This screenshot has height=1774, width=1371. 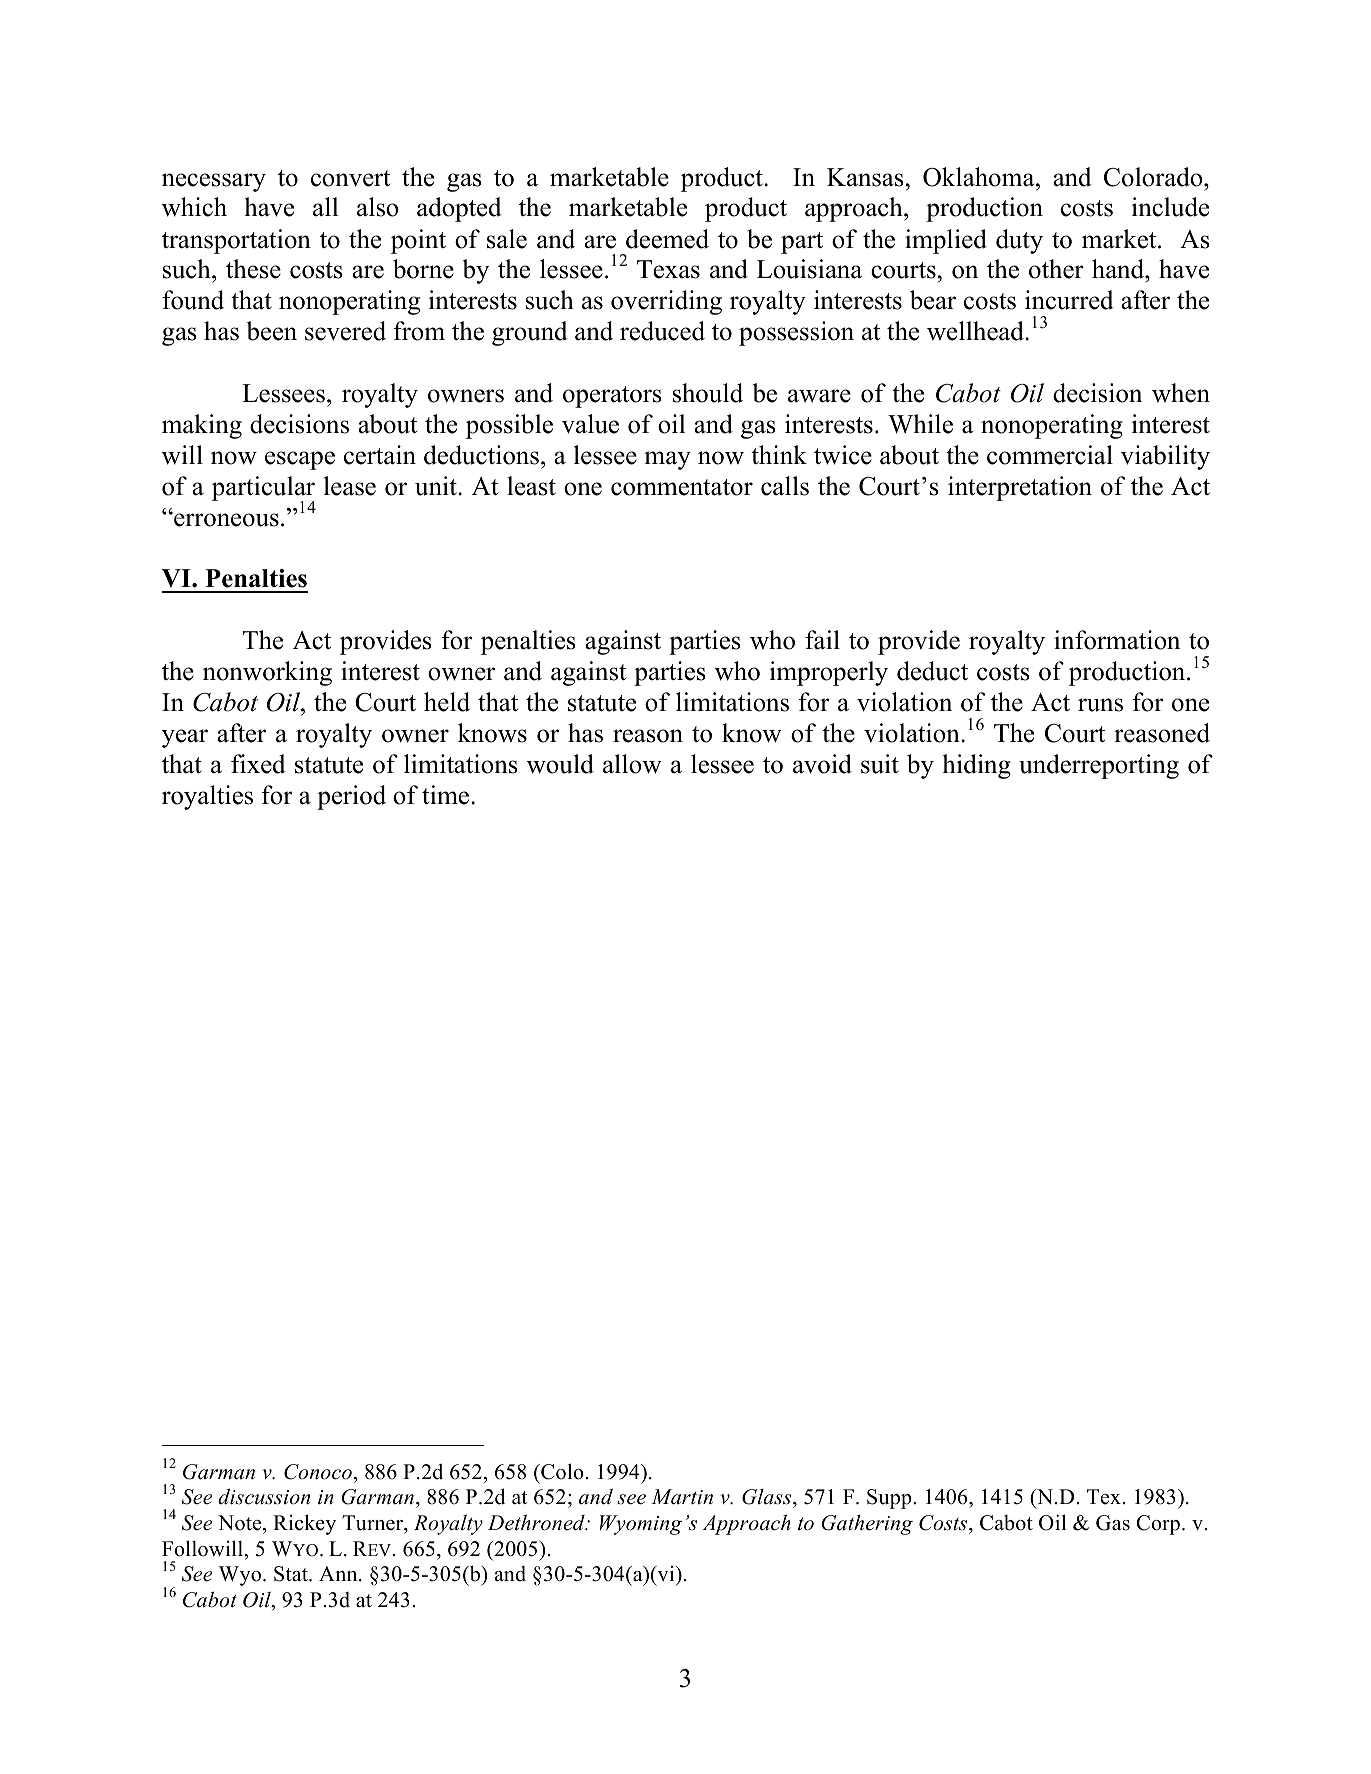 I want to click on deemed, so click(x=667, y=239).
